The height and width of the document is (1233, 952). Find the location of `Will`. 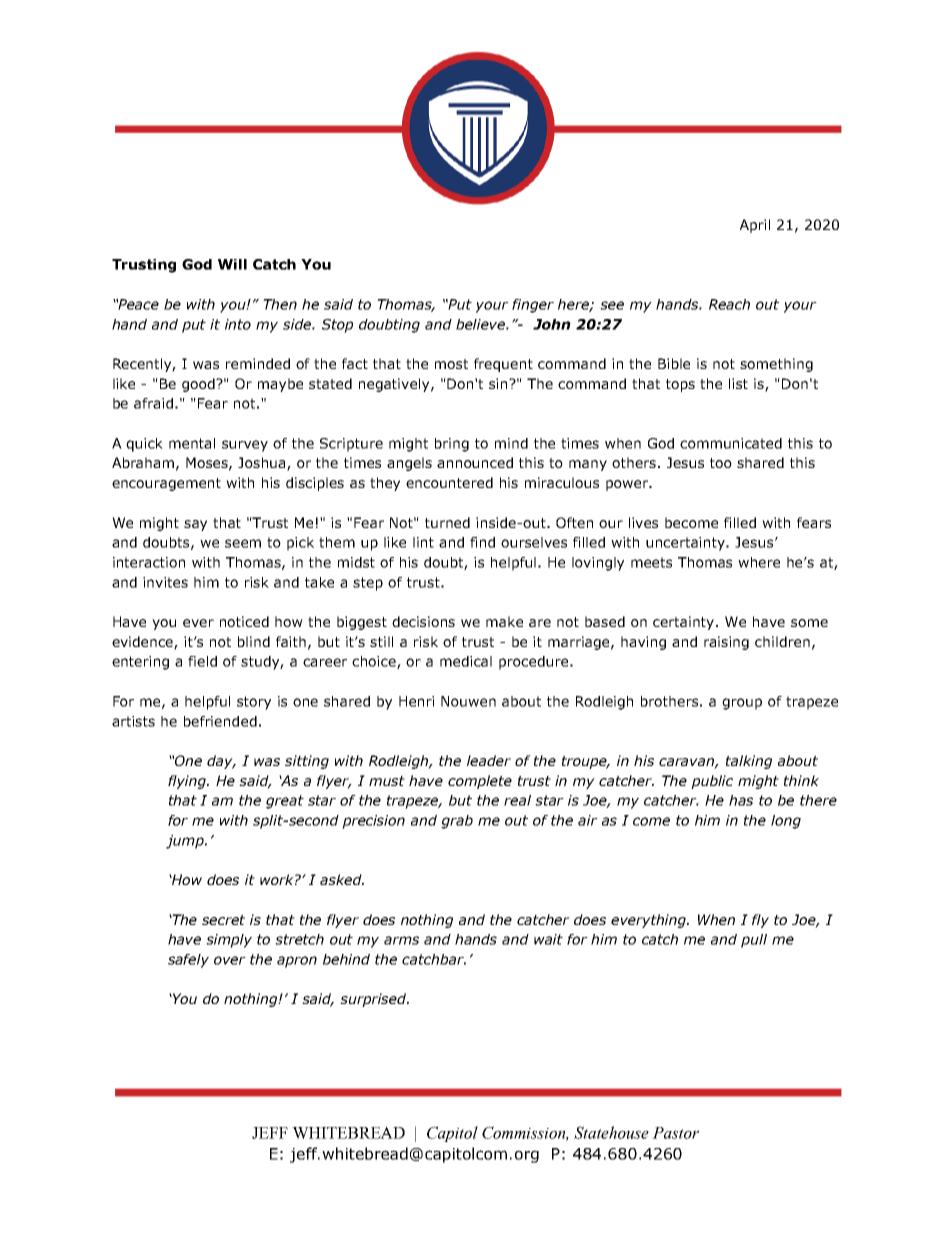

Will is located at coordinates (232, 264).
